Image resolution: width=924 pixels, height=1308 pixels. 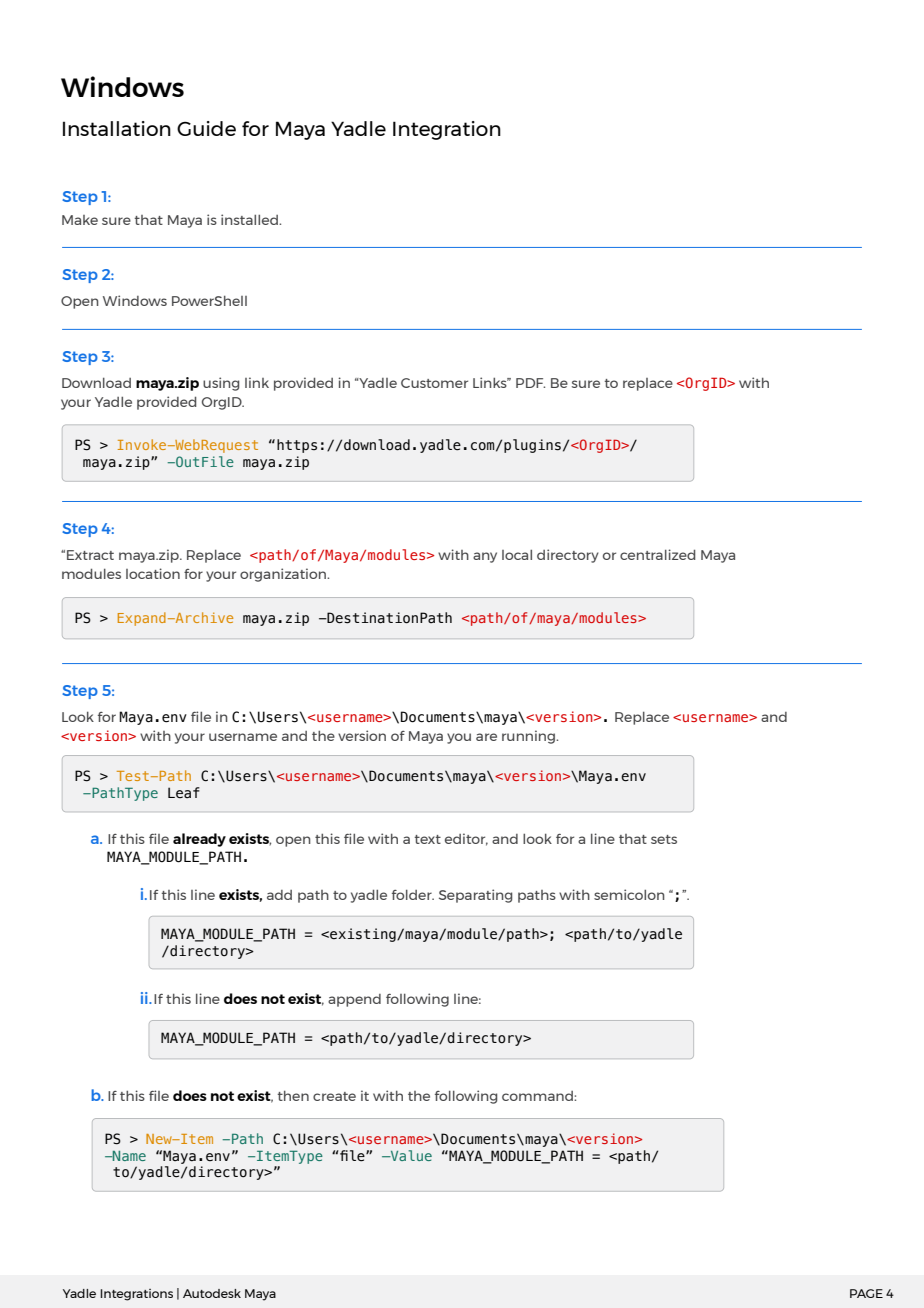 I want to click on are, so click(x=486, y=737).
